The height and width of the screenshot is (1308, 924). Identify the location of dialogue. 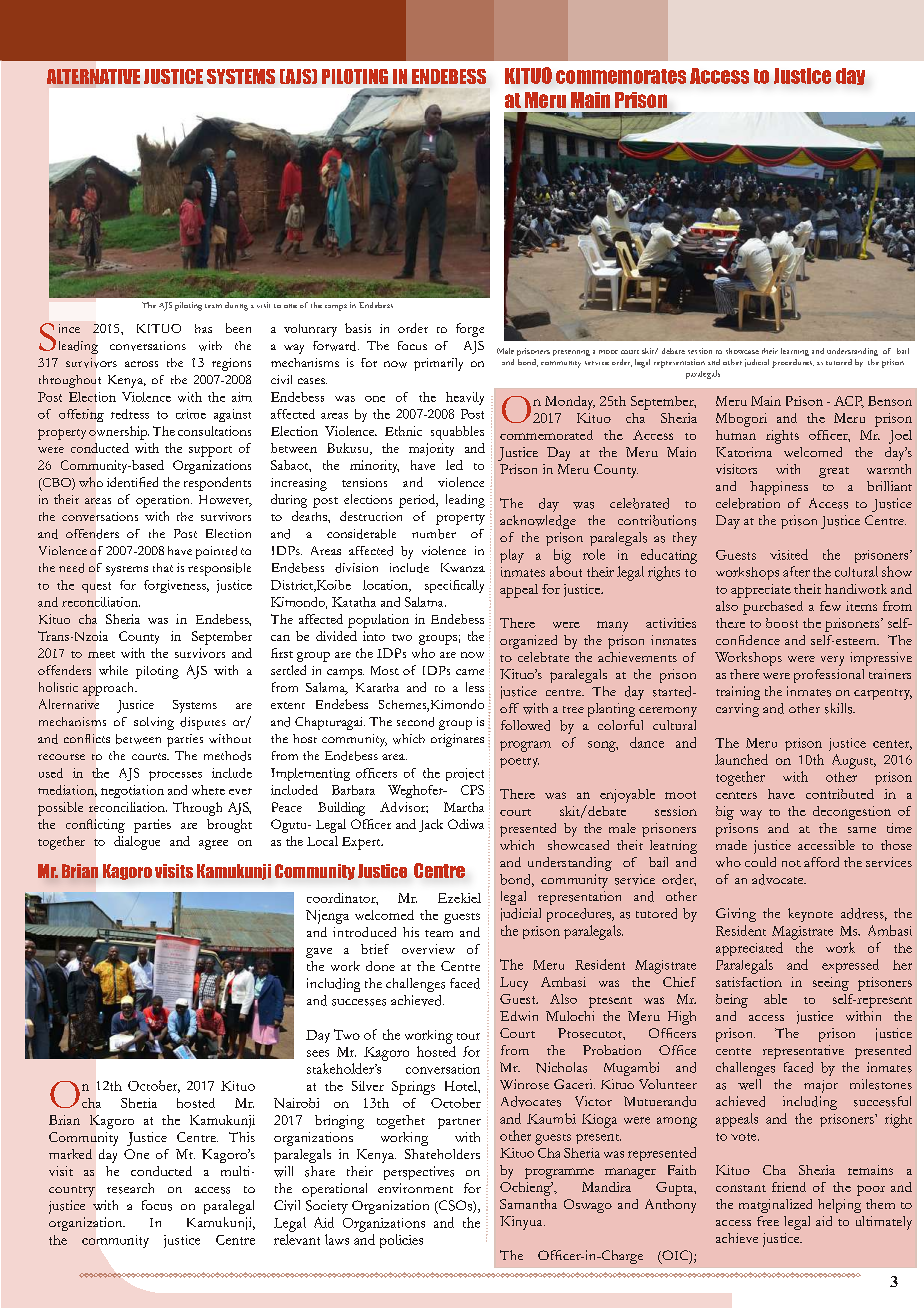
(137, 843).
